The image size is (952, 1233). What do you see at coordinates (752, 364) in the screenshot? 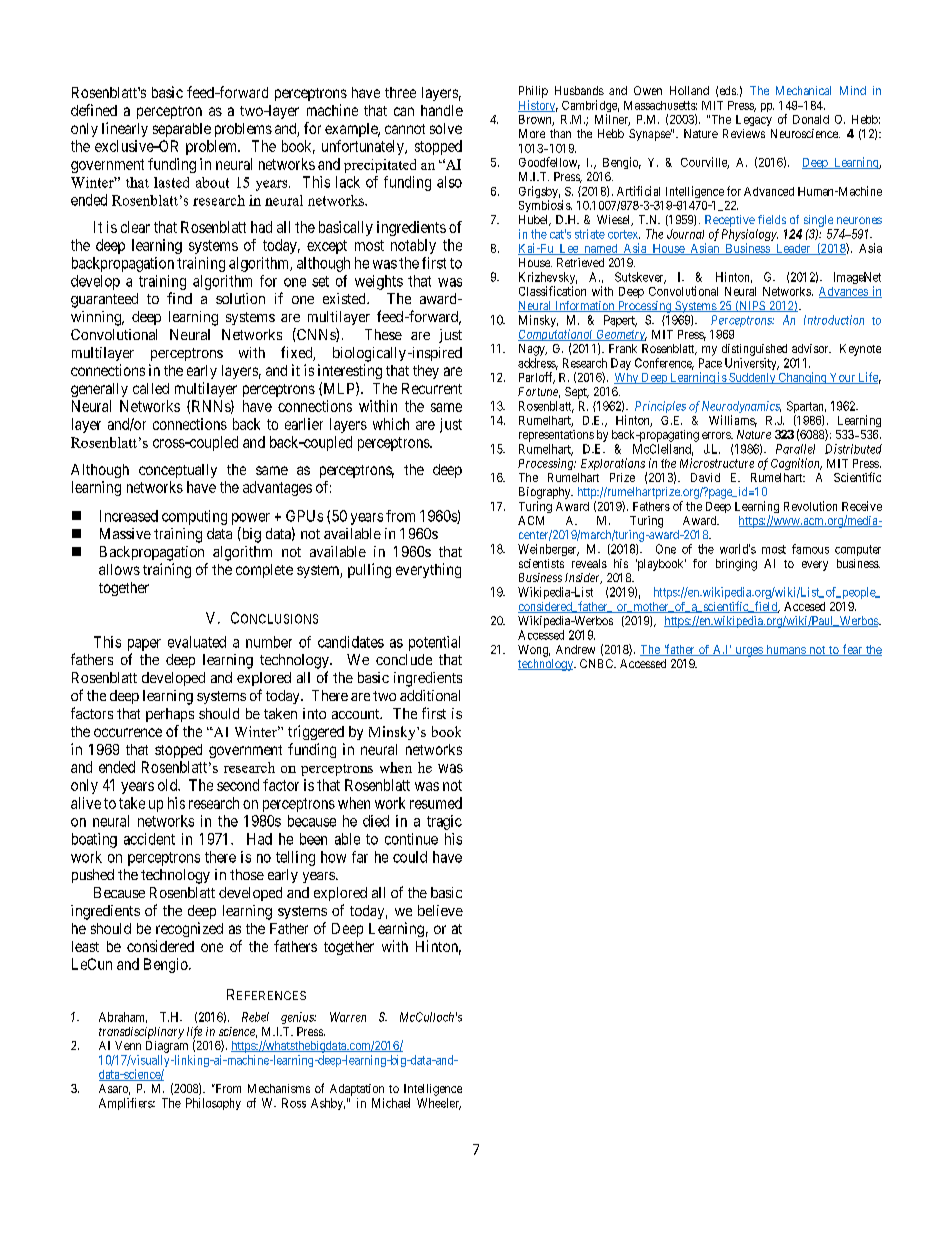
I see `University` at bounding box center [752, 364].
